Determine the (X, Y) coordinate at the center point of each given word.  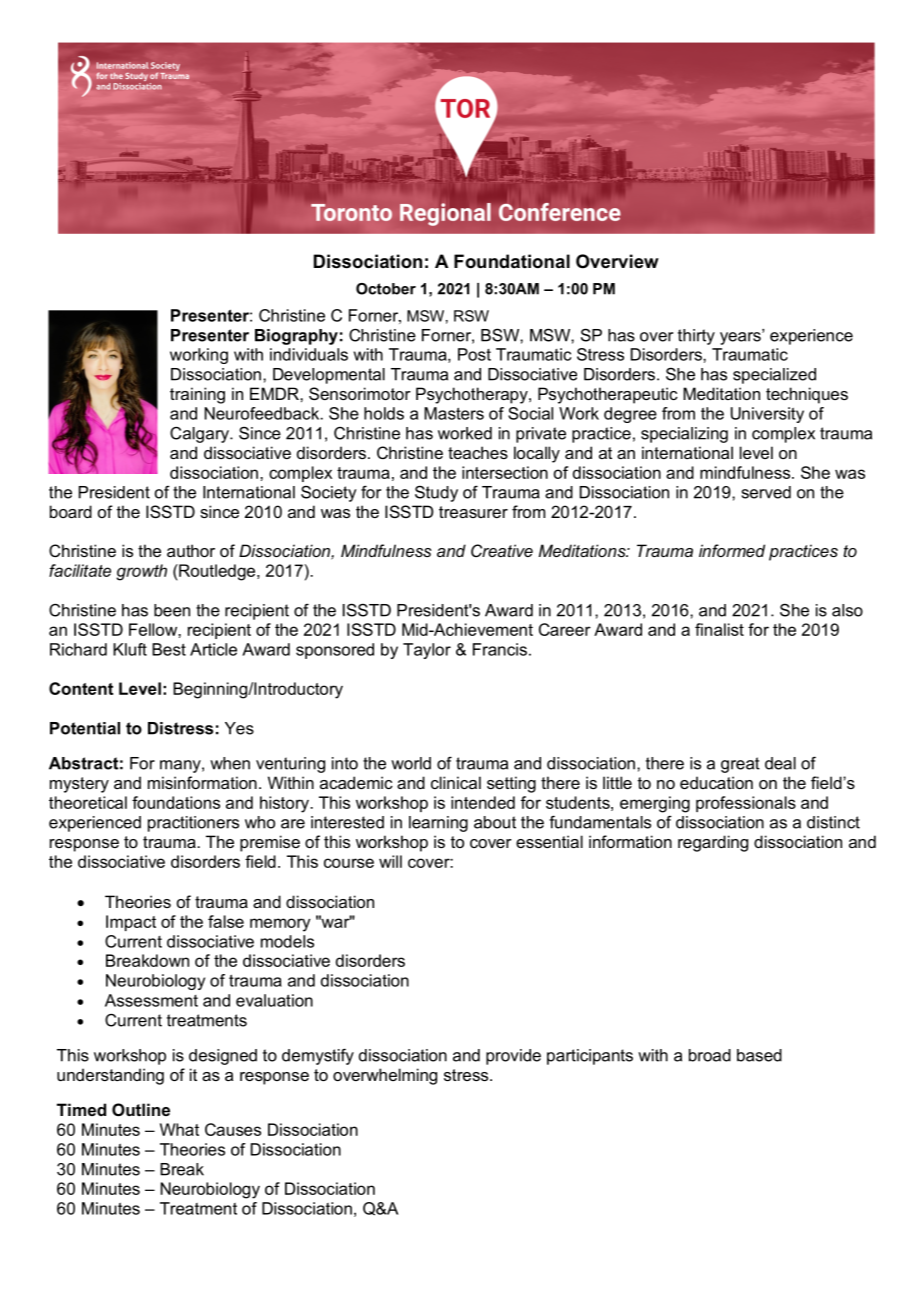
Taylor (427, 651)
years (741, 337)
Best (169, 649)
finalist (719, 629)
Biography (296, 337)
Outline (141, 1109)
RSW (471, 316)
